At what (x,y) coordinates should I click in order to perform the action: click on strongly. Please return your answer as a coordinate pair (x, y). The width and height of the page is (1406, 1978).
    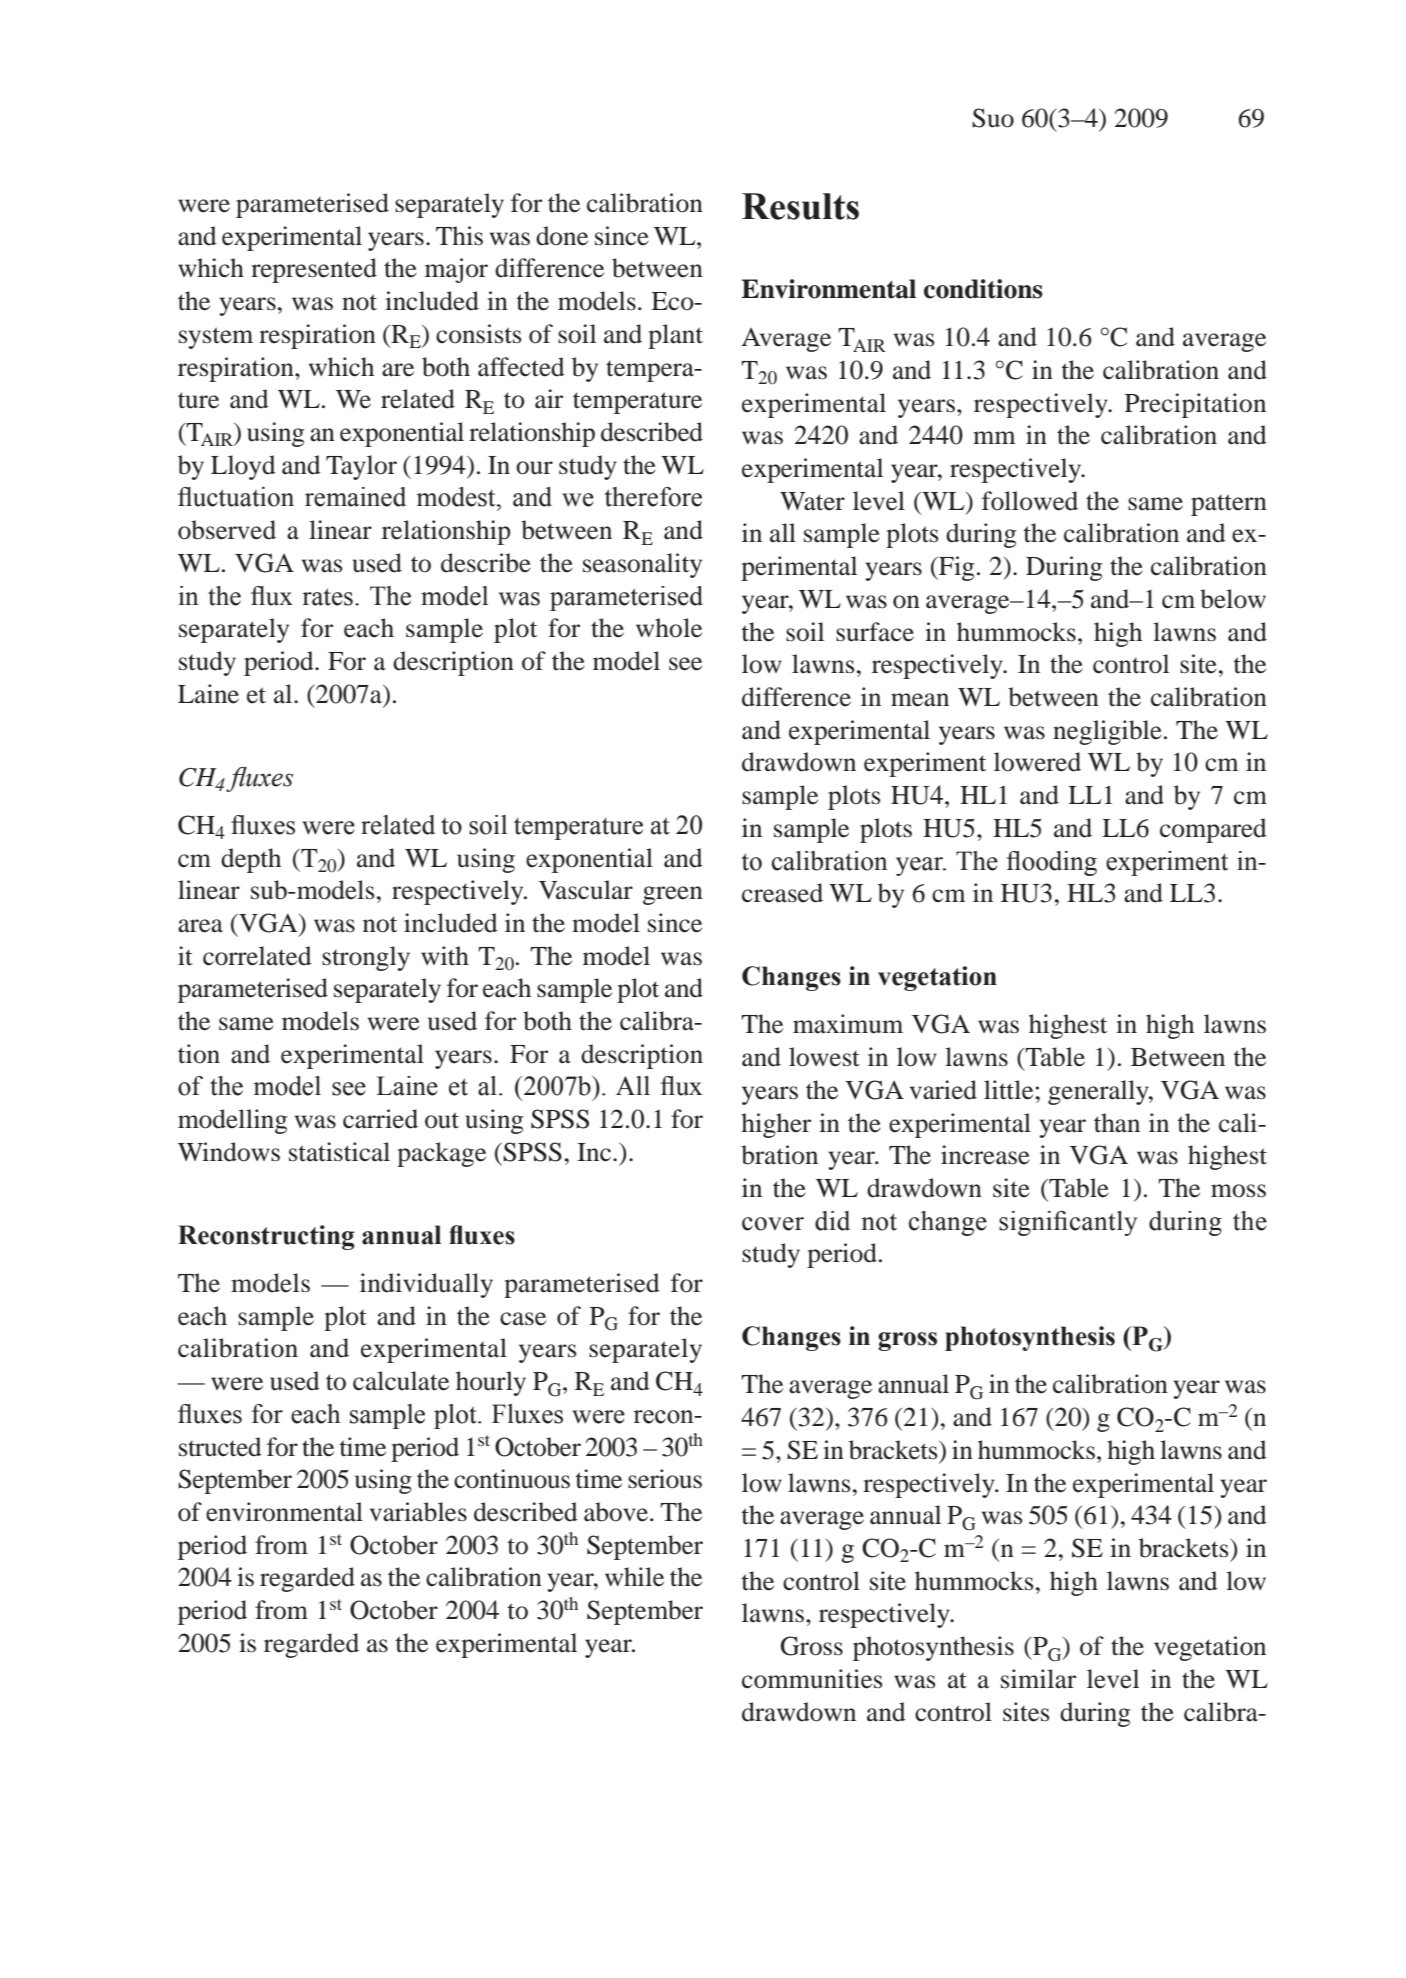
    Looking at the image, I should click on (366, 958).
